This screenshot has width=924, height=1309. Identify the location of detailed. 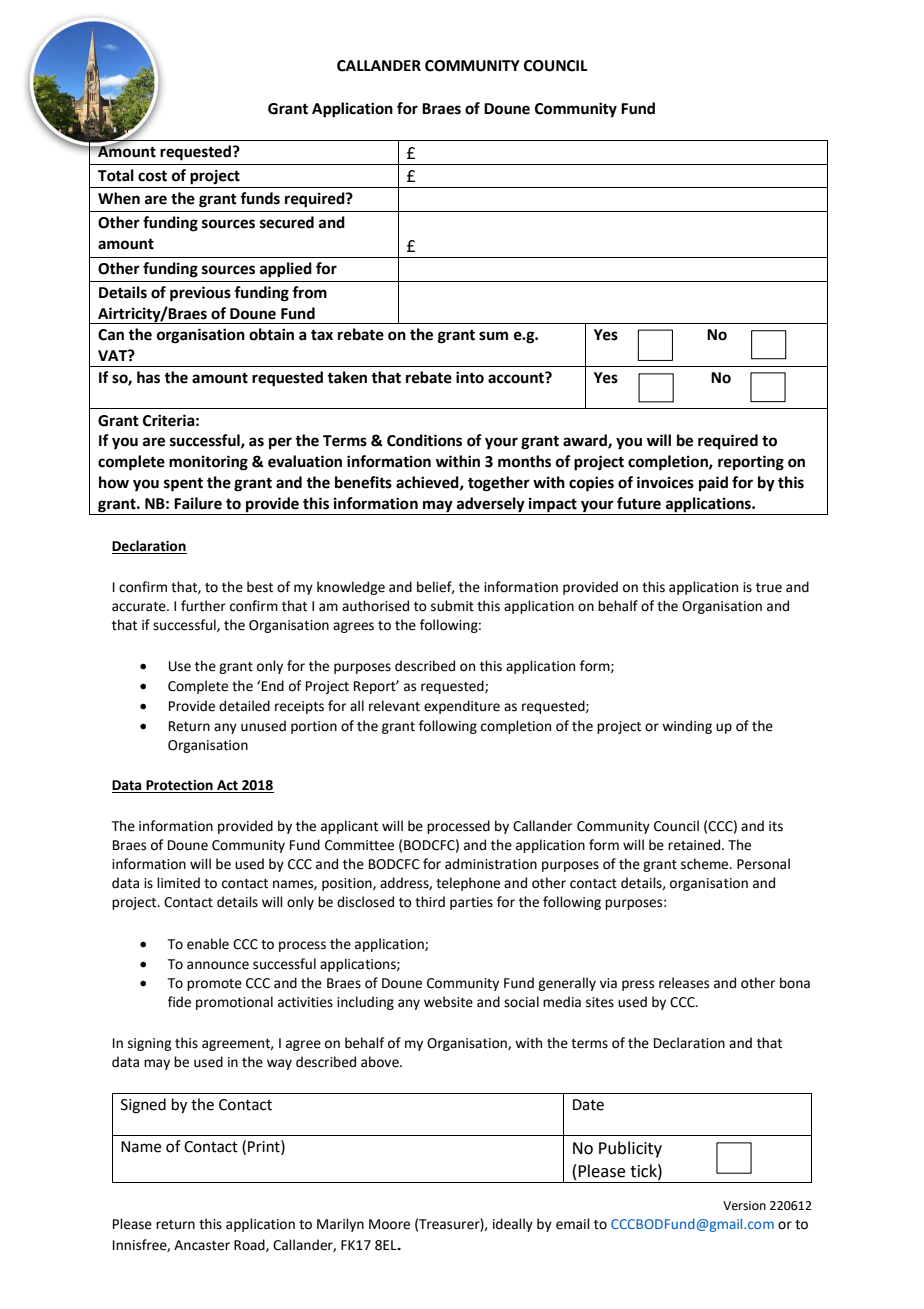
(244, 706).
